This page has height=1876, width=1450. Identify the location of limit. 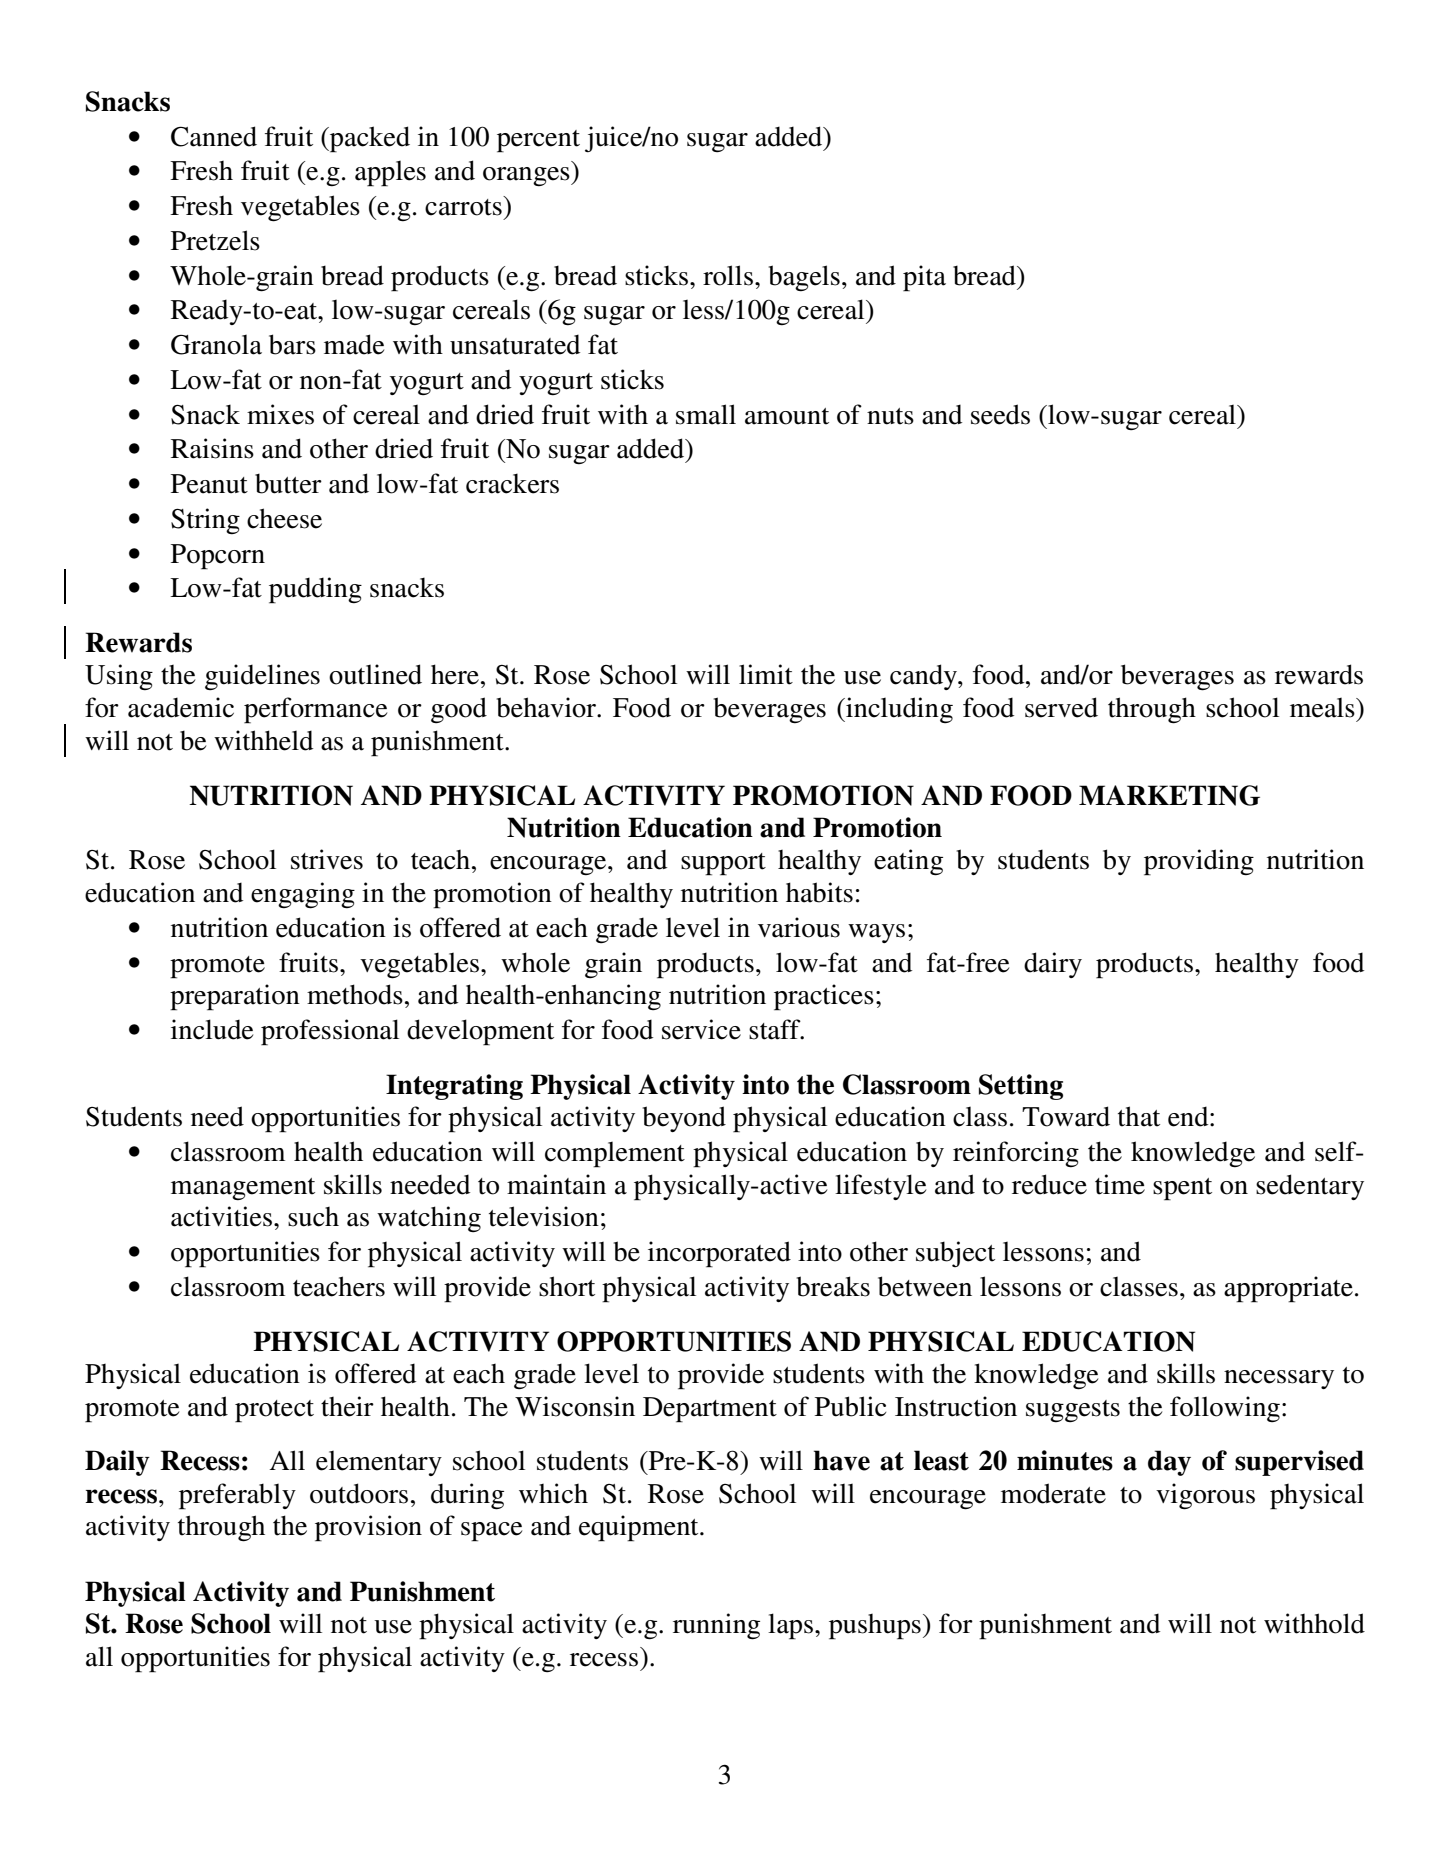
(766, 674).
